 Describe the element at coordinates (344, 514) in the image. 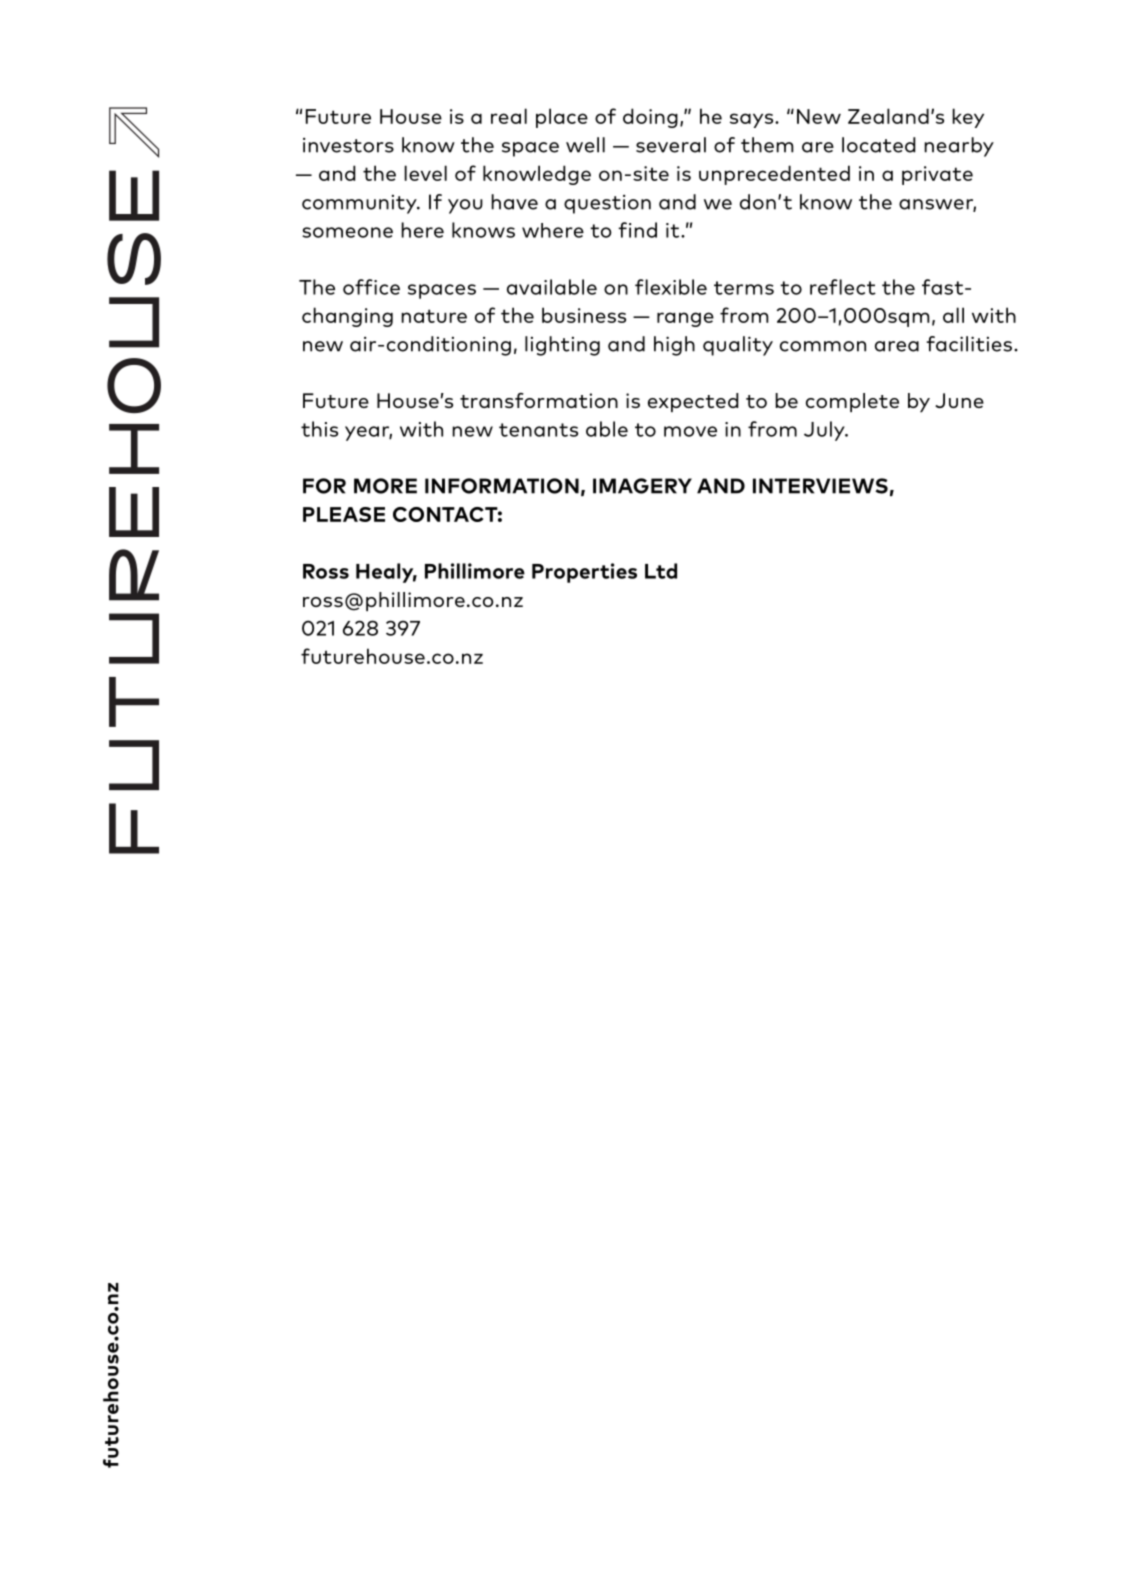

I see `PLEASE` at that location.
